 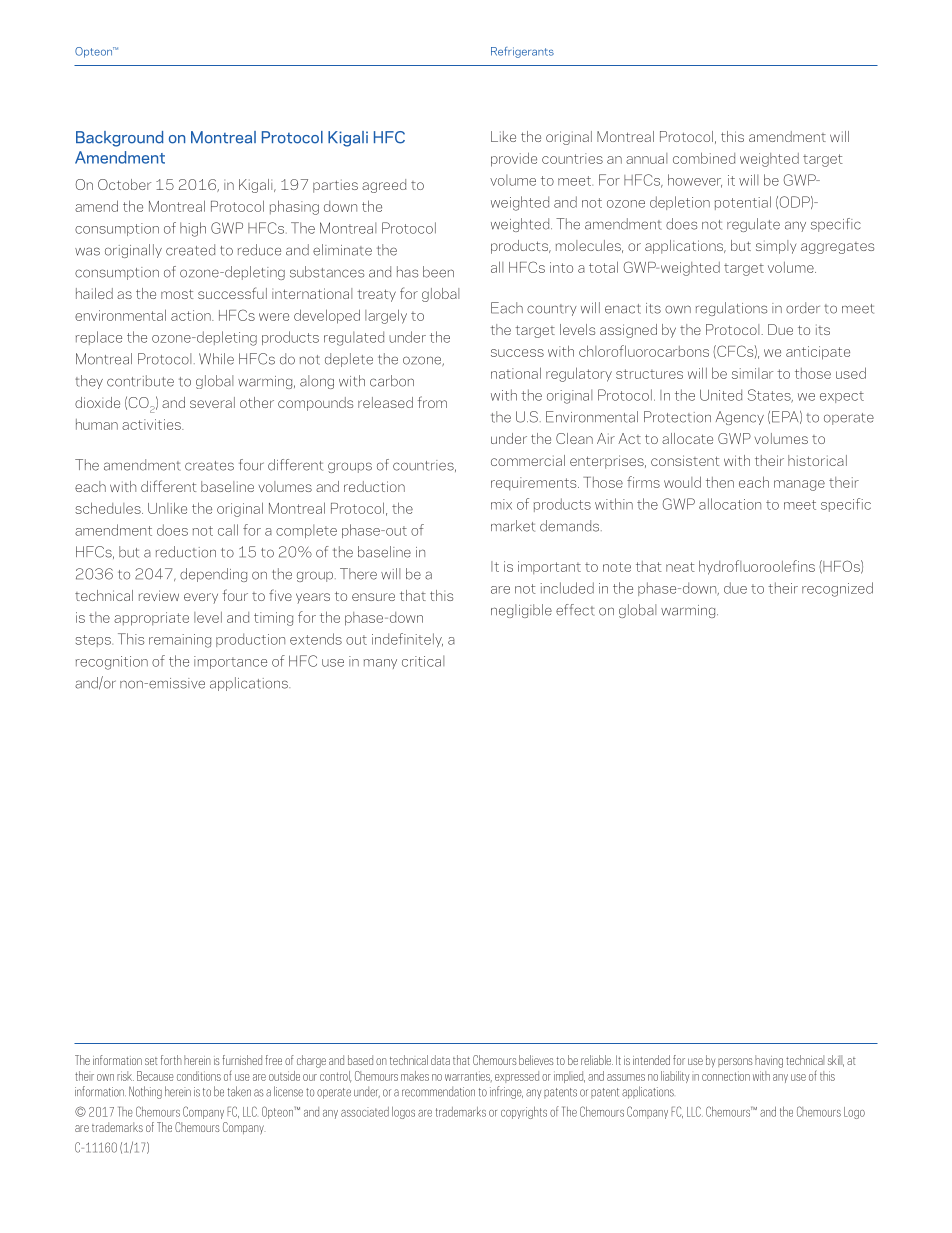 What do you see at coordinates (468, 1076) in the image?
I see `warranties` at bounding box center [468, 1076].
